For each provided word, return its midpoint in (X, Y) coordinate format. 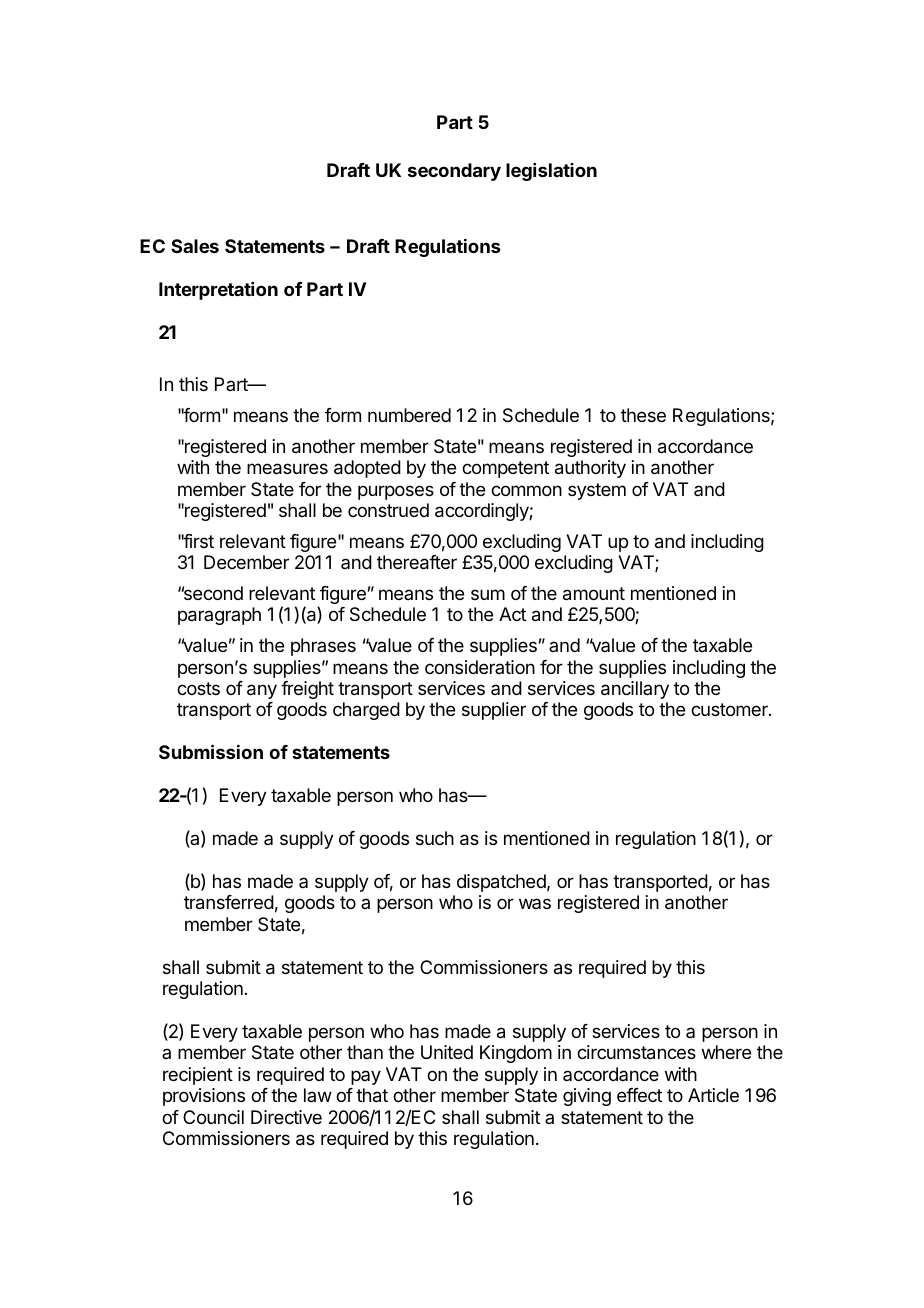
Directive (286, 1117)
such (435, 838)
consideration (480, 667)
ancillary (635, 690)
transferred (229, 902)
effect (639, 1095)
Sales (195, 246)
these (643, 415)
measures (287, 469)
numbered (409, 415)
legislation (551, 172)
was (535, 903)
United (447, 1052)
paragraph (219, 616)
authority (590, 469)
